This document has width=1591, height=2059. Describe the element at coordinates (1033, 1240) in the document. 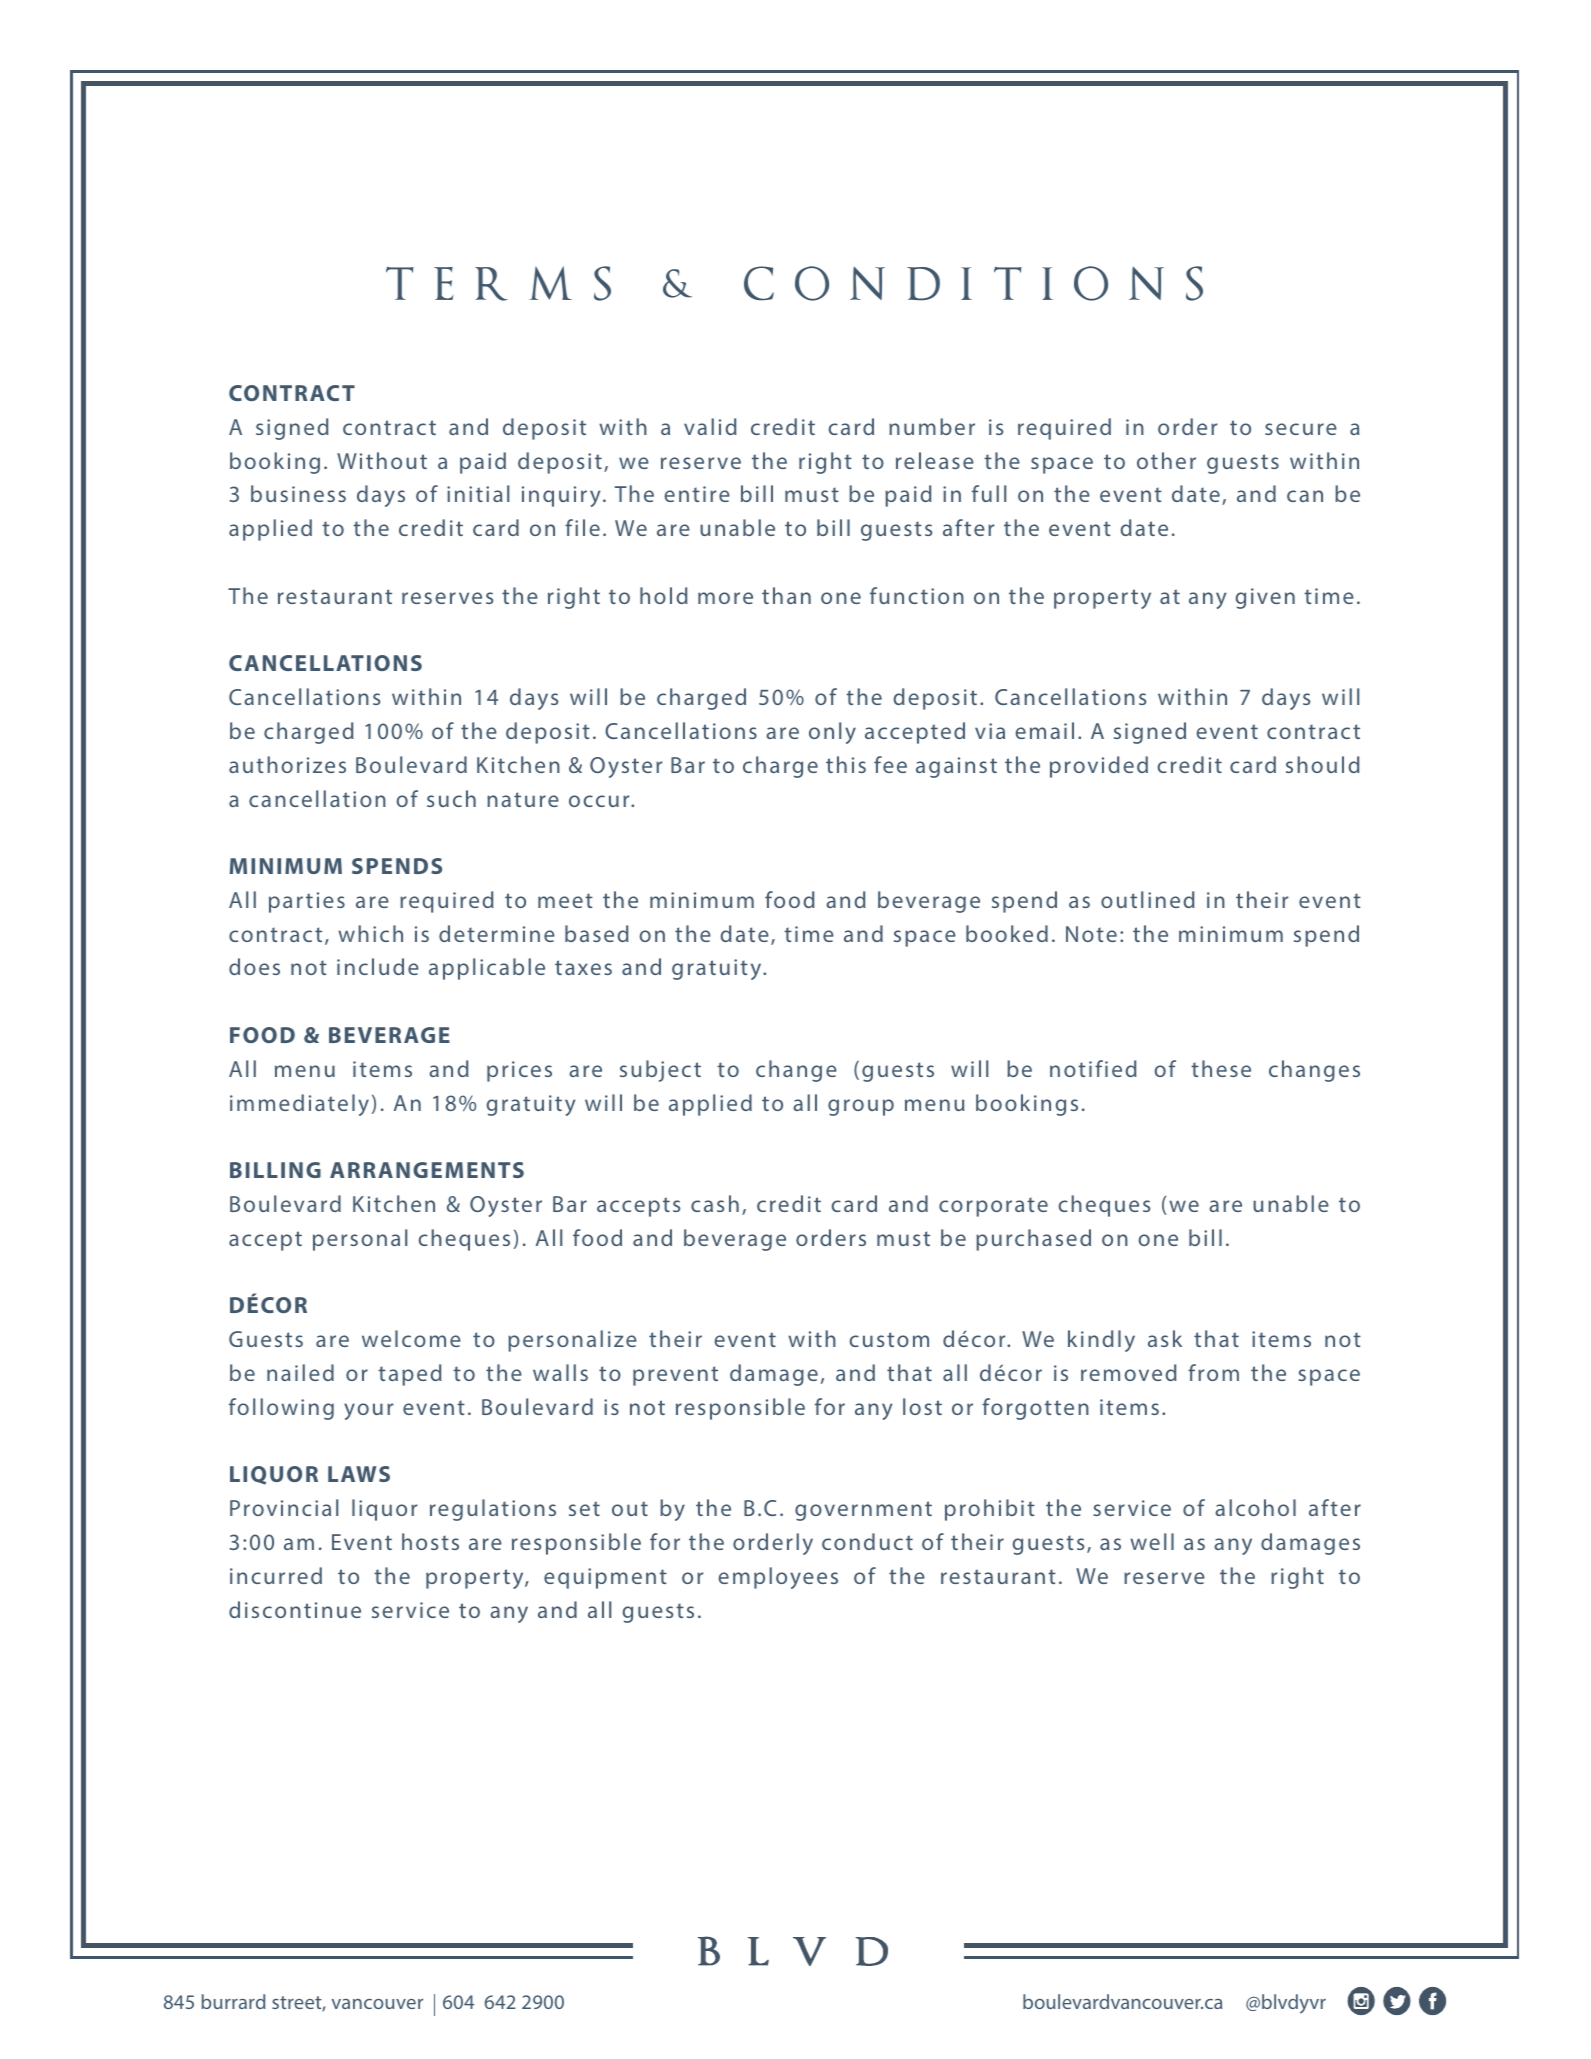

I see `purchased` at that location.
